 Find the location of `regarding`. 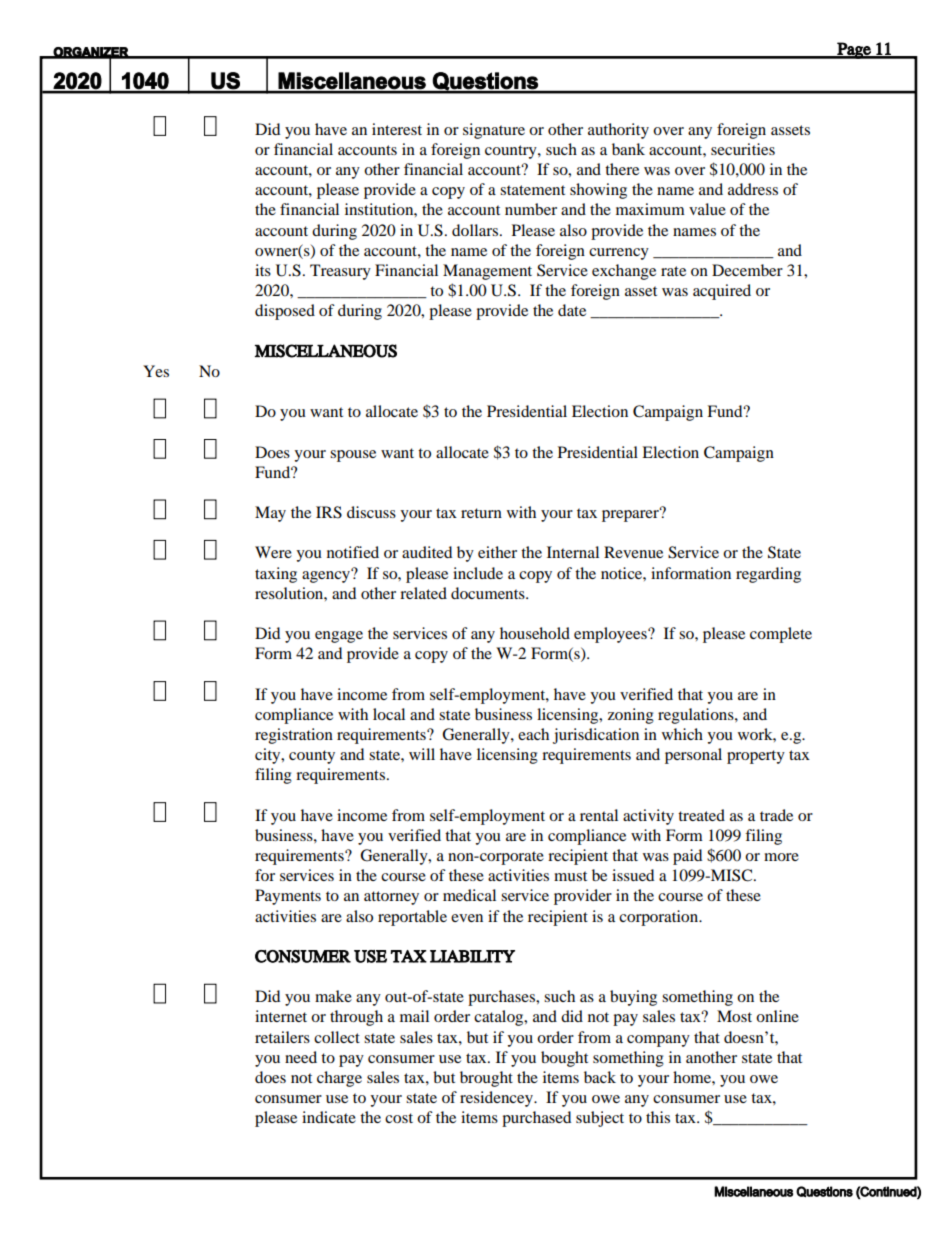

regarding is located at coordinates (768, 575).
